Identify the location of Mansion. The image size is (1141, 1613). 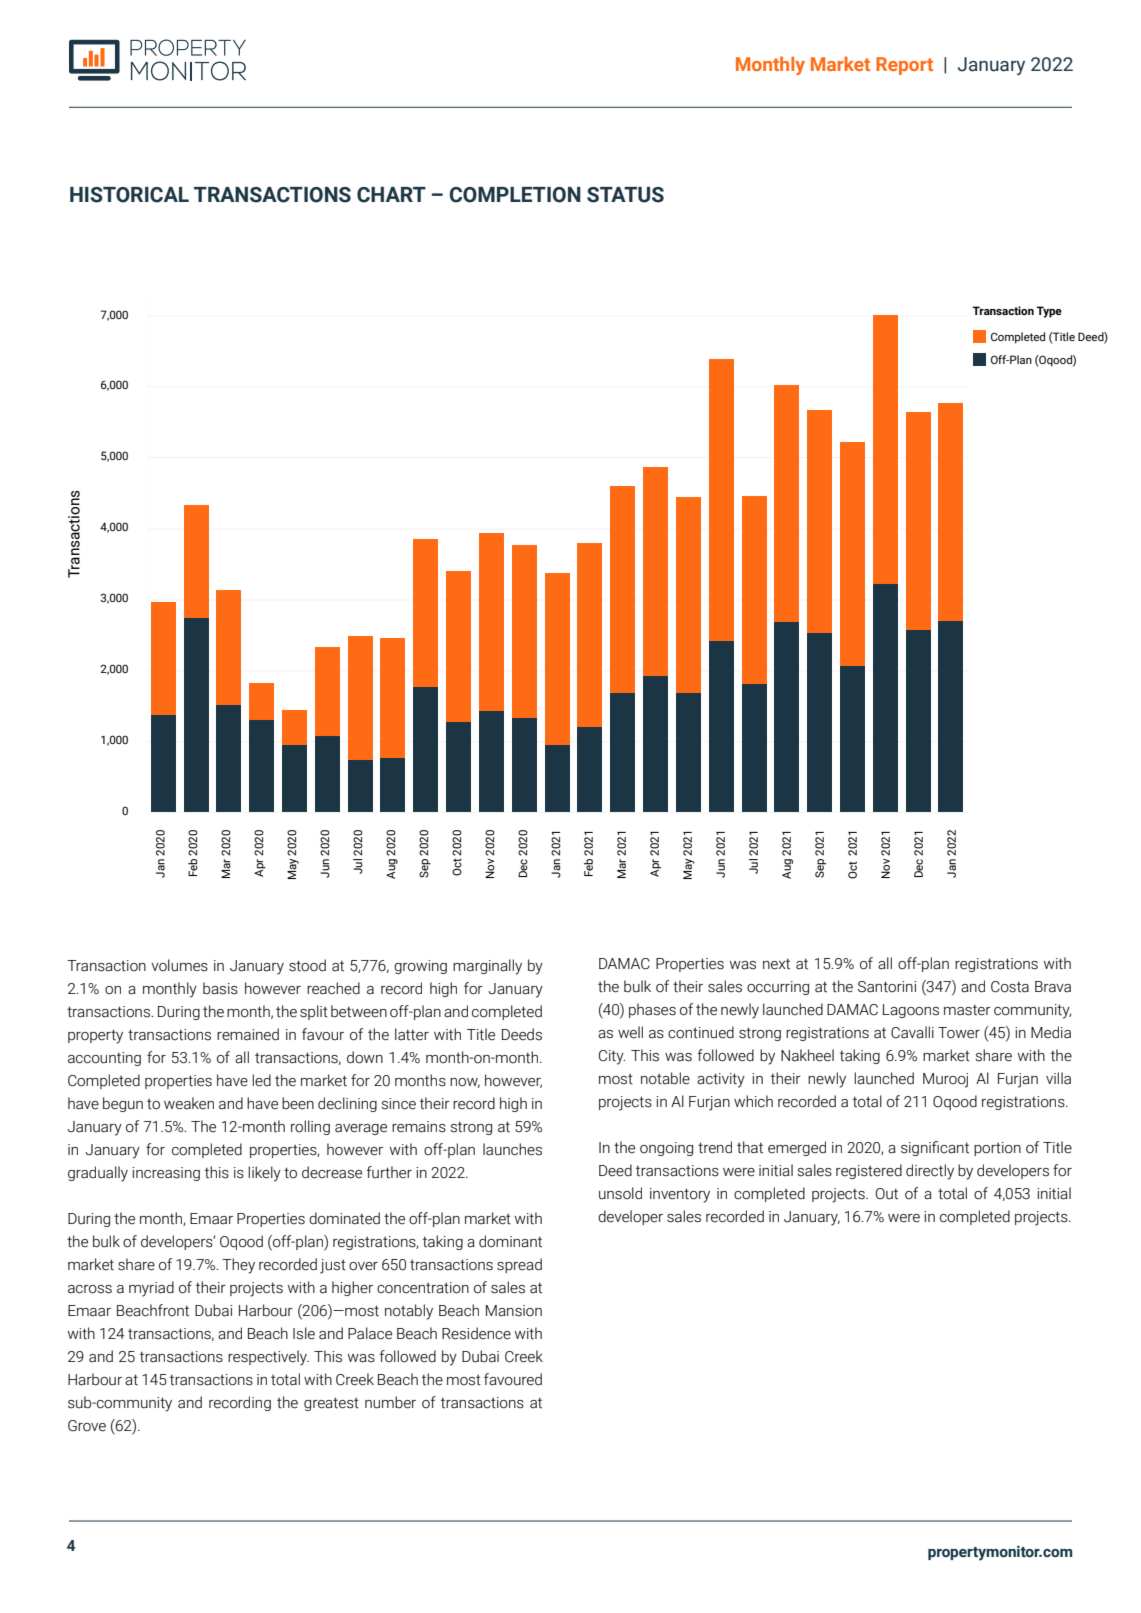
(514, 1311).
